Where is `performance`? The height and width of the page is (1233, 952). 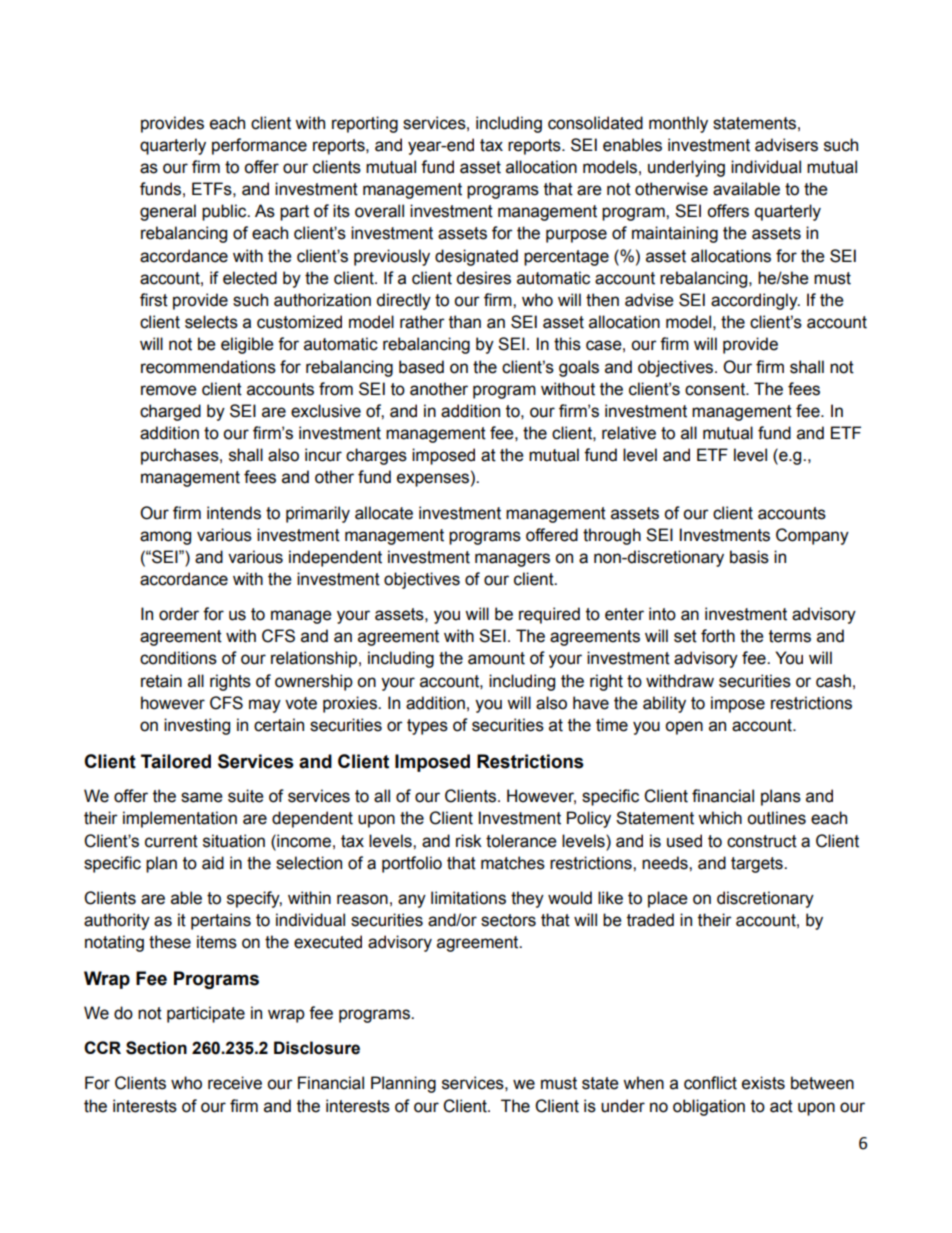 performance is located at coordinates (259, 146).
